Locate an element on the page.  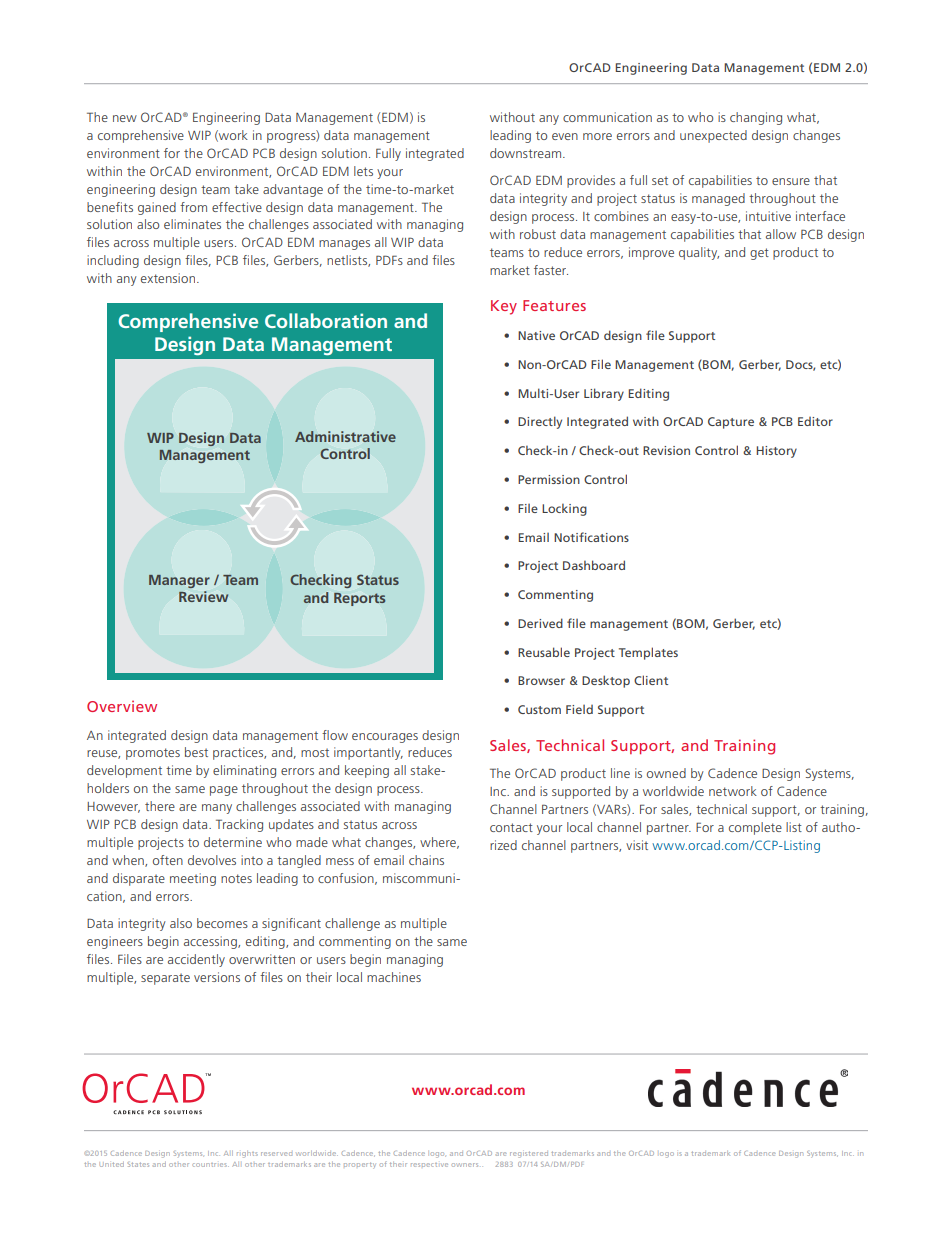
Review is located at coordinates (203, 596).
